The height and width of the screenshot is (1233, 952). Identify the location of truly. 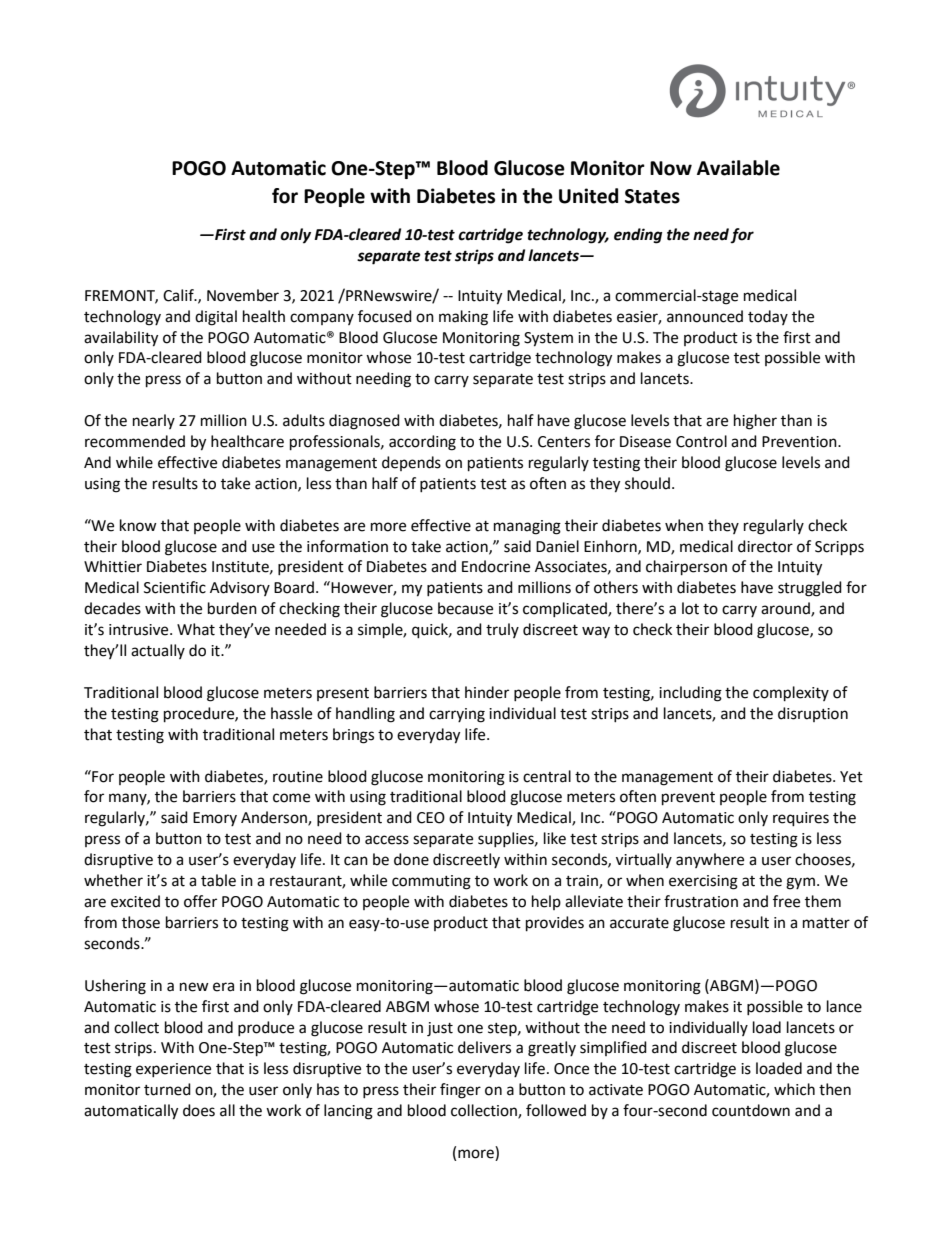
(502, 630).
